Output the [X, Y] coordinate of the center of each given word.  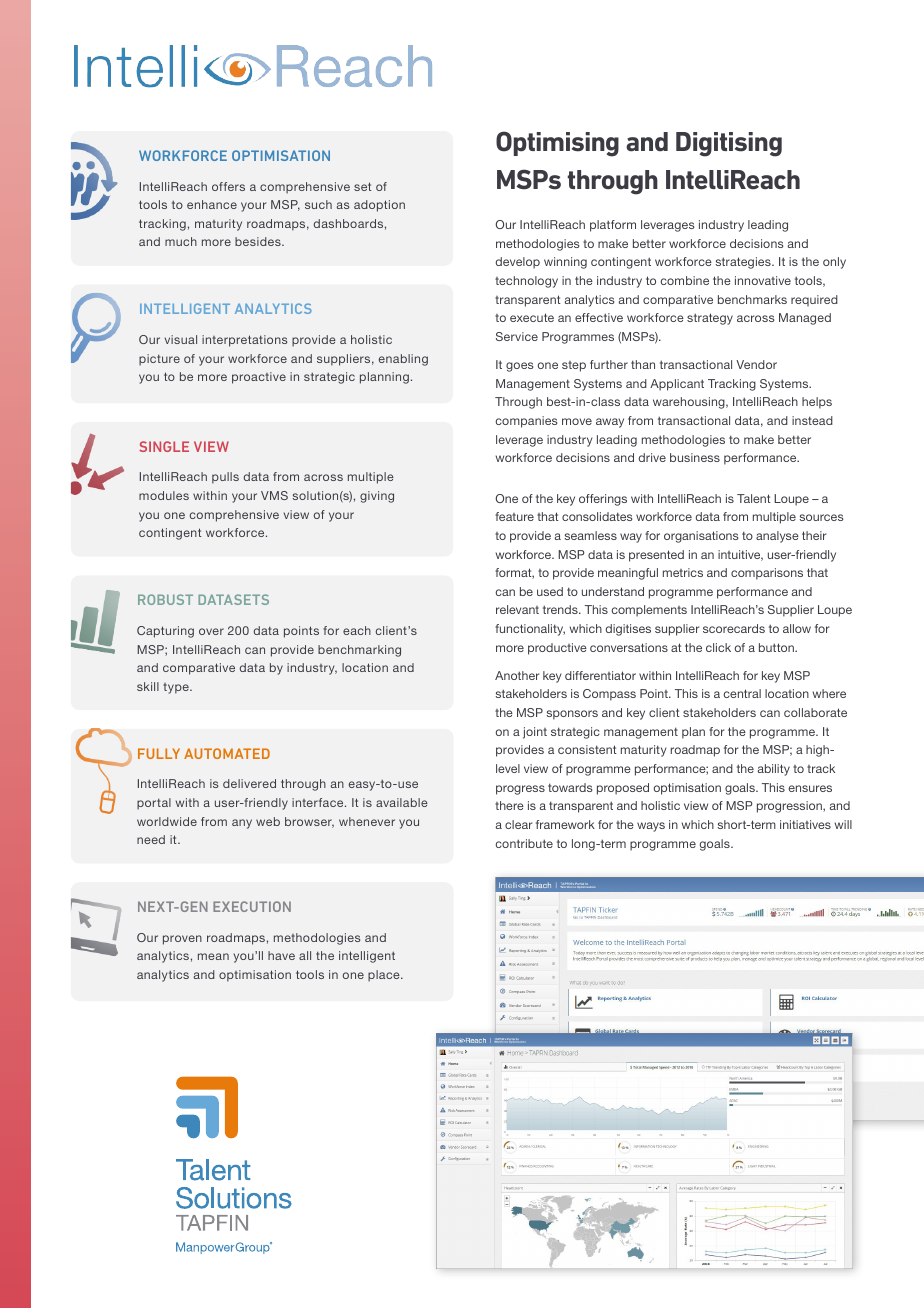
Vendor [756, 364]
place [385, 976]
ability [774, 770]
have [281, 955]
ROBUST [165, 599]
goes [520, 367]
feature [514, 516]
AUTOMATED [227, 753]
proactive [259, 378]
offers [228, 186]
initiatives [805, 824]
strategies [744, 263]
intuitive [740, 555]
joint [535, 733]
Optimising [557, 144]
